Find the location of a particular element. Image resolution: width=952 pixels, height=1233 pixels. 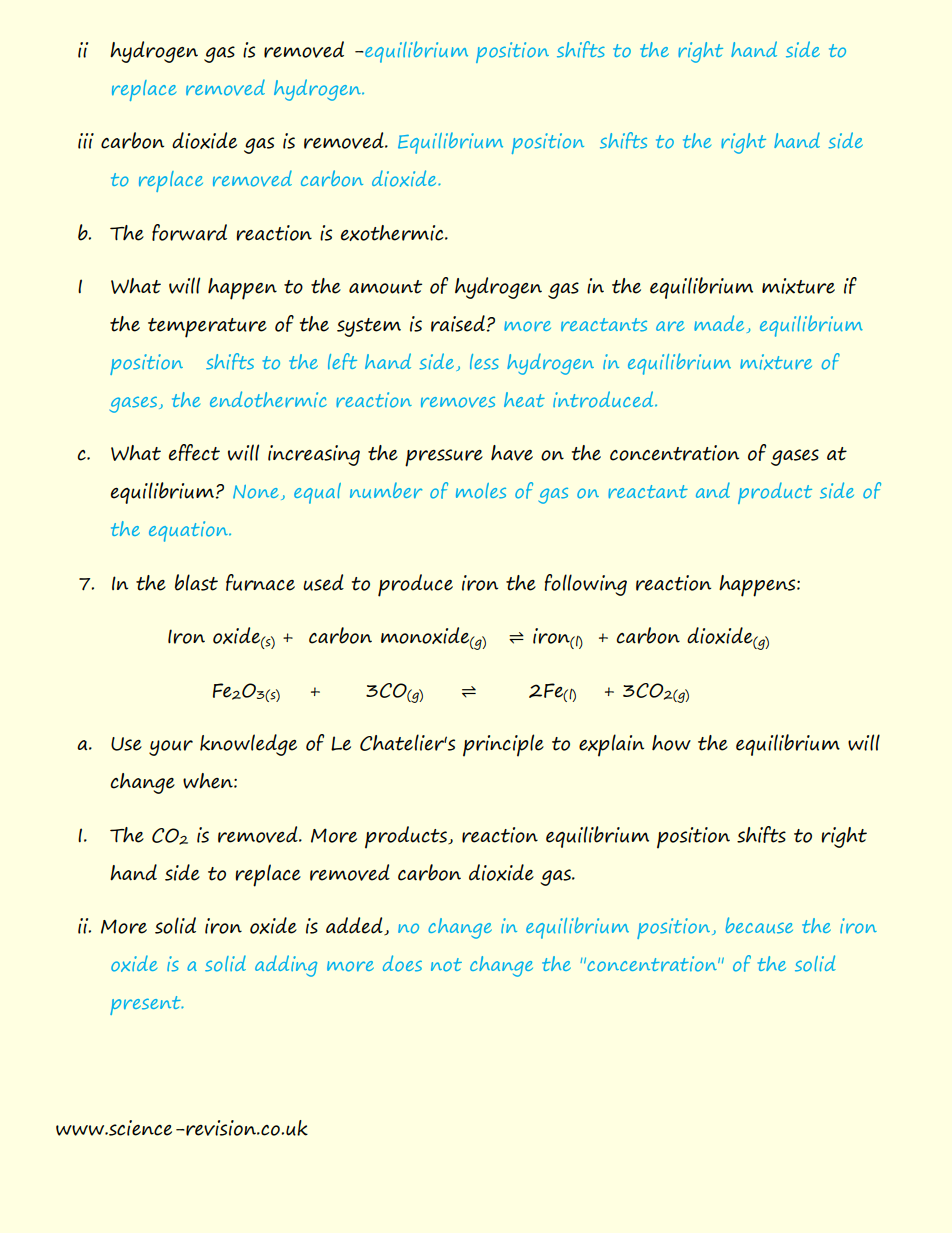

are is located at coordinates (670, 326).
